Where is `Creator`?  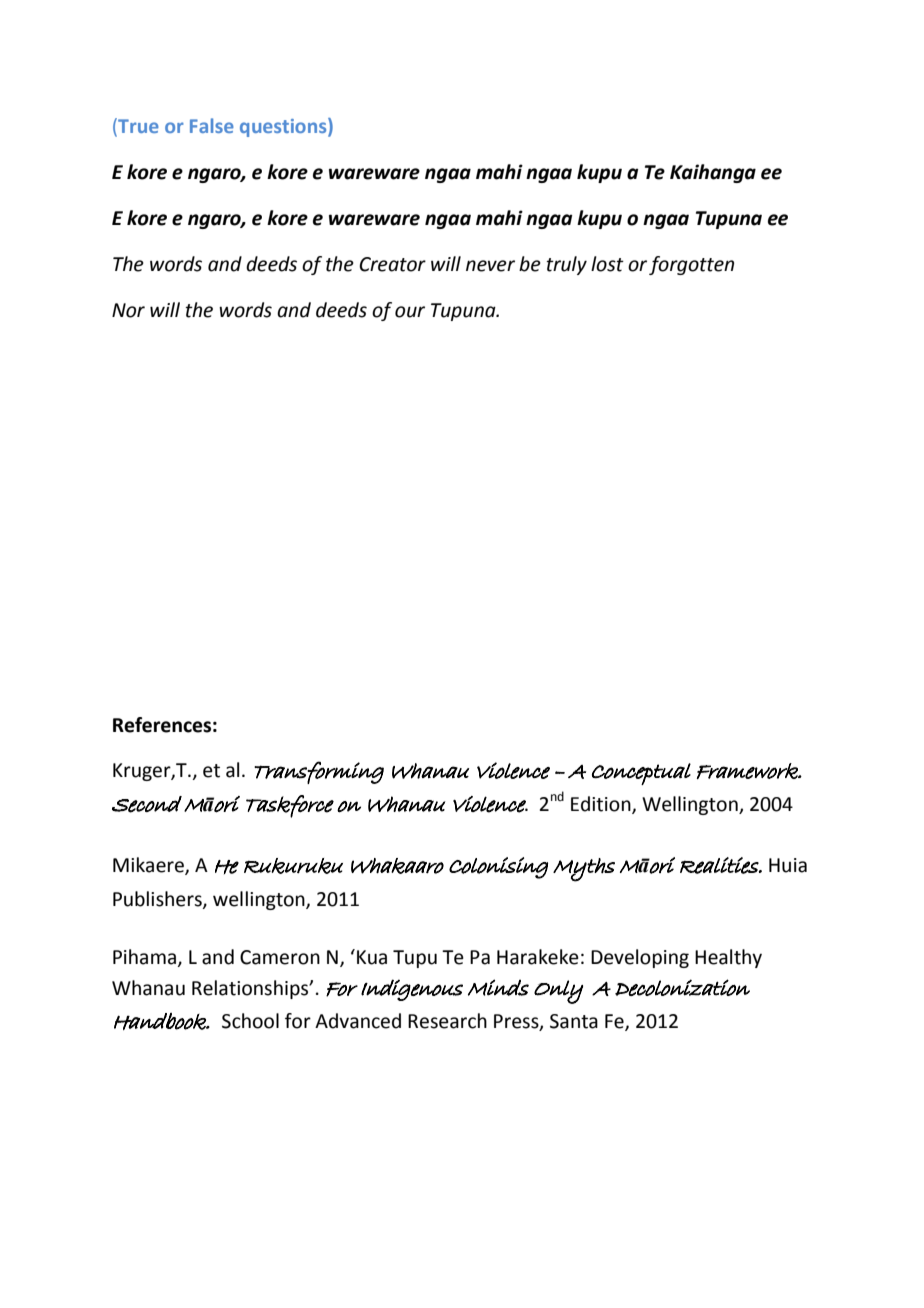 Creator is located at coordinates (392, 264).
